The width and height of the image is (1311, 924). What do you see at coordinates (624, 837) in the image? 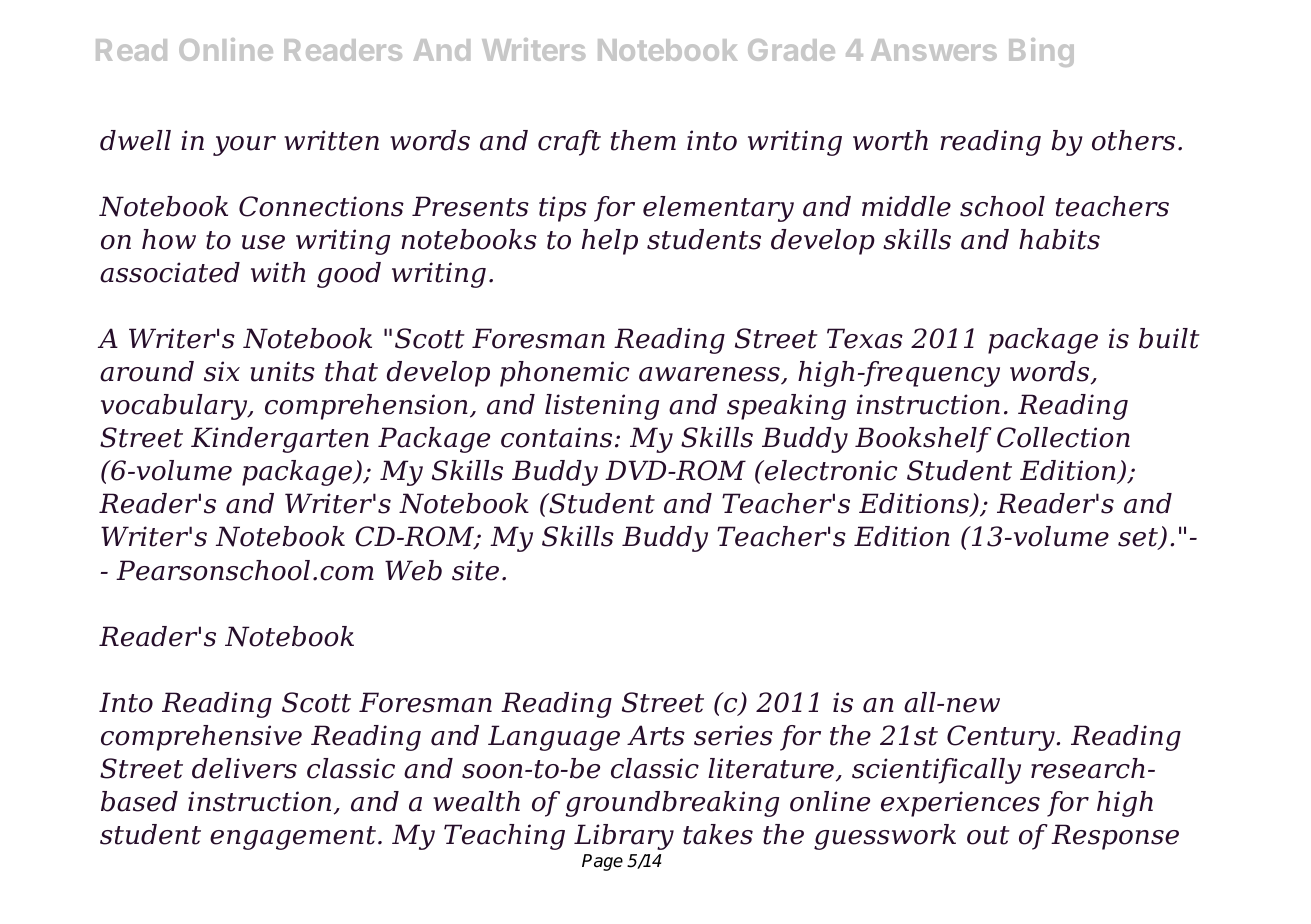
I see `Library` at bounding box center [624, 837].
